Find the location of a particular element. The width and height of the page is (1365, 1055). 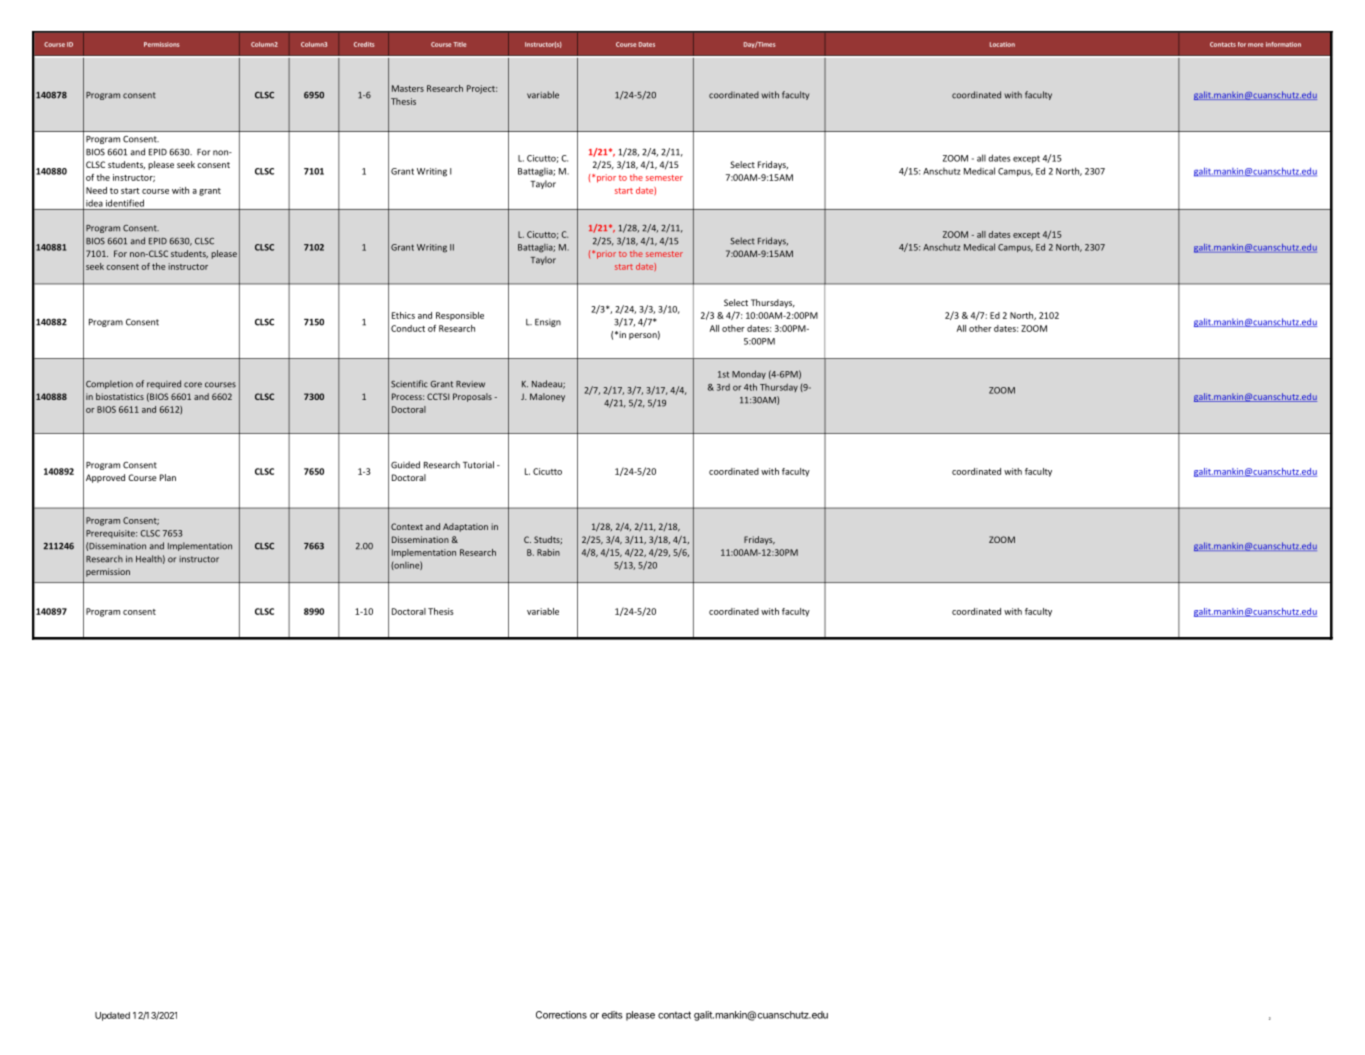

Monday is located at coordinates (749, 374).
